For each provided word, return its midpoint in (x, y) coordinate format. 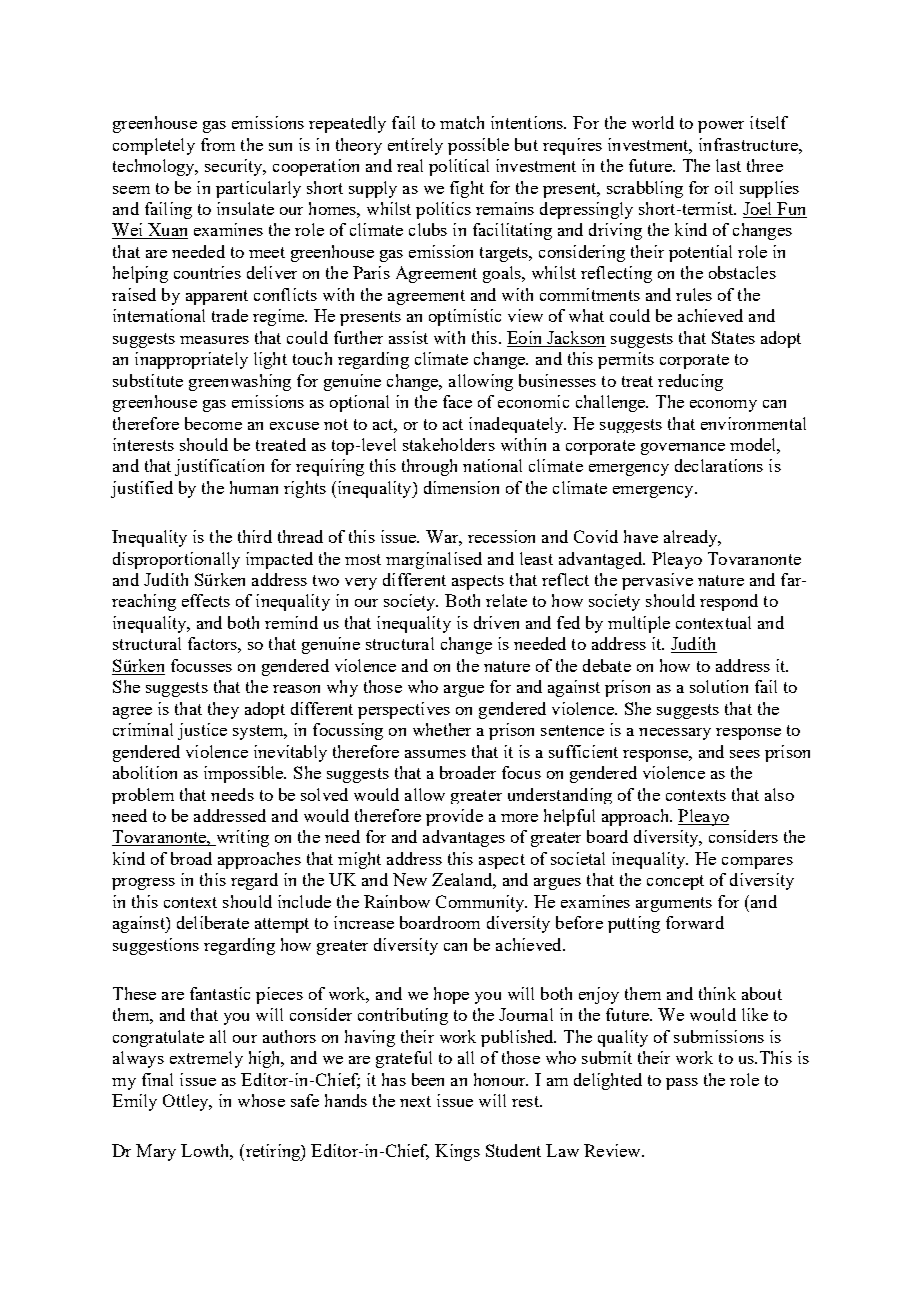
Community (481, 903)
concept (675, 882)
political (459, 167)
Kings (457, 1152)
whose (261, 1100)
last (728, 165)
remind (291, 622)
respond (729, 602)
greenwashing (240, 382)
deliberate (213, 922)
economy (723, 406)
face (457, 401)
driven (496, 622)
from (218, 144)
